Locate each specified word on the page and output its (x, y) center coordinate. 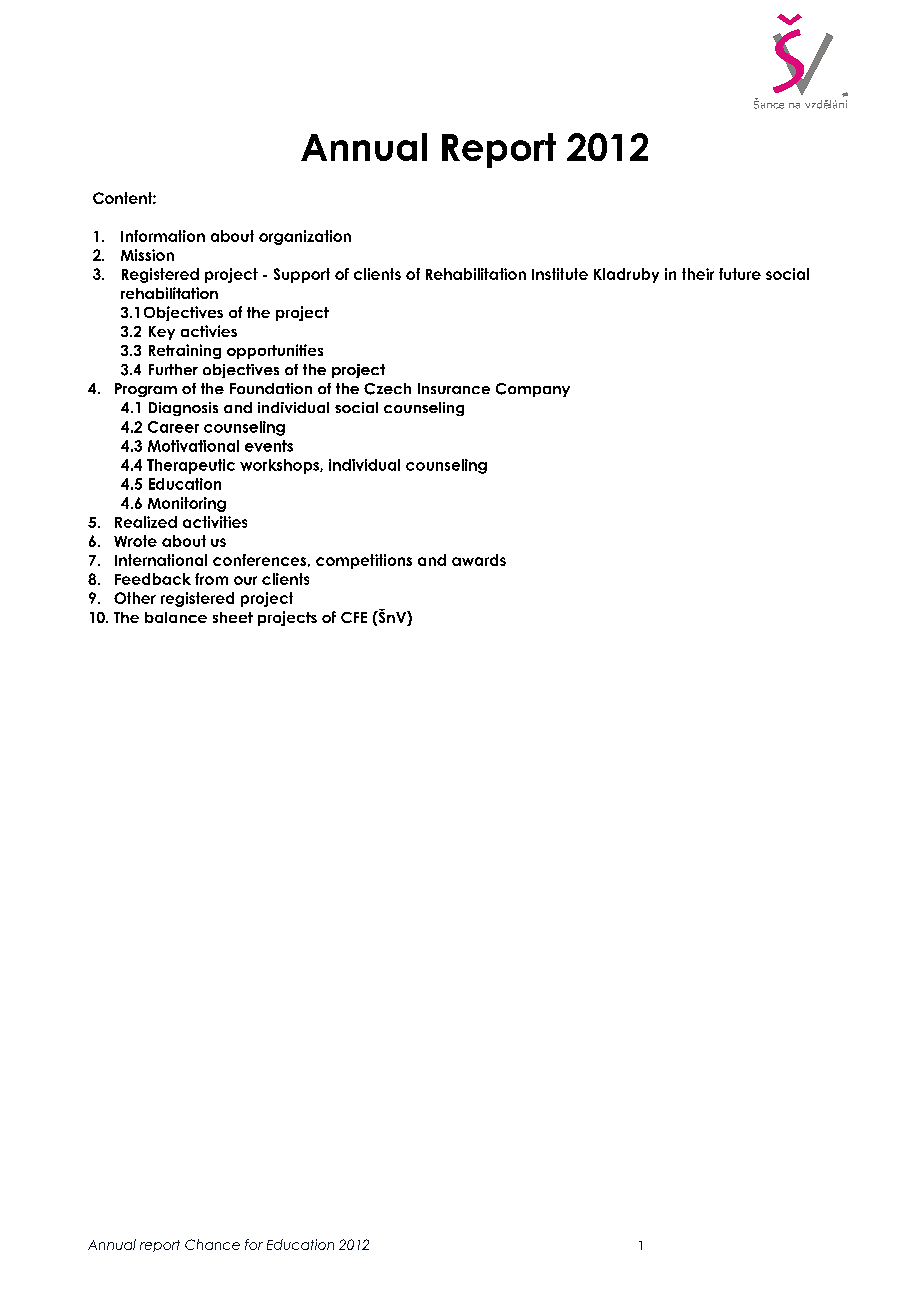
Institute (560, 274)
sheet (233, 617)
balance (176, 617)
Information (163, 236)
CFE (354, 617)
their (698, 274)
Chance (212, 1244)
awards (479, 560)
